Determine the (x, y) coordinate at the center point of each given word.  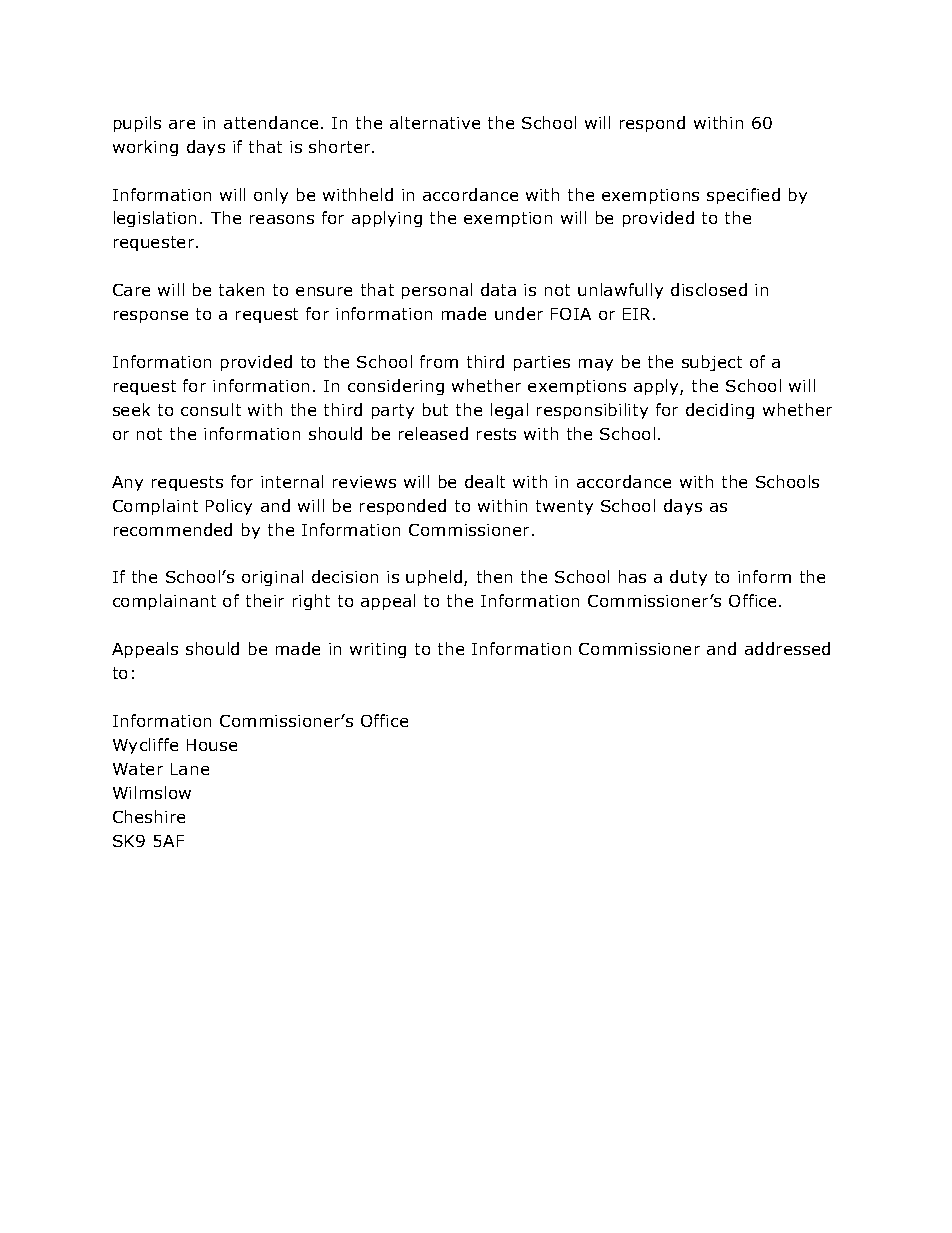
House (212, 745)
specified (743, 196)
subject (712, 363)
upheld (435, 578)
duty (688, 578)
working (145, 148)
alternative (435, 122)
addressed (787, 648)
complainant (164, 602)
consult (211, 409)
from (439, 361)
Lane (190, 769)
